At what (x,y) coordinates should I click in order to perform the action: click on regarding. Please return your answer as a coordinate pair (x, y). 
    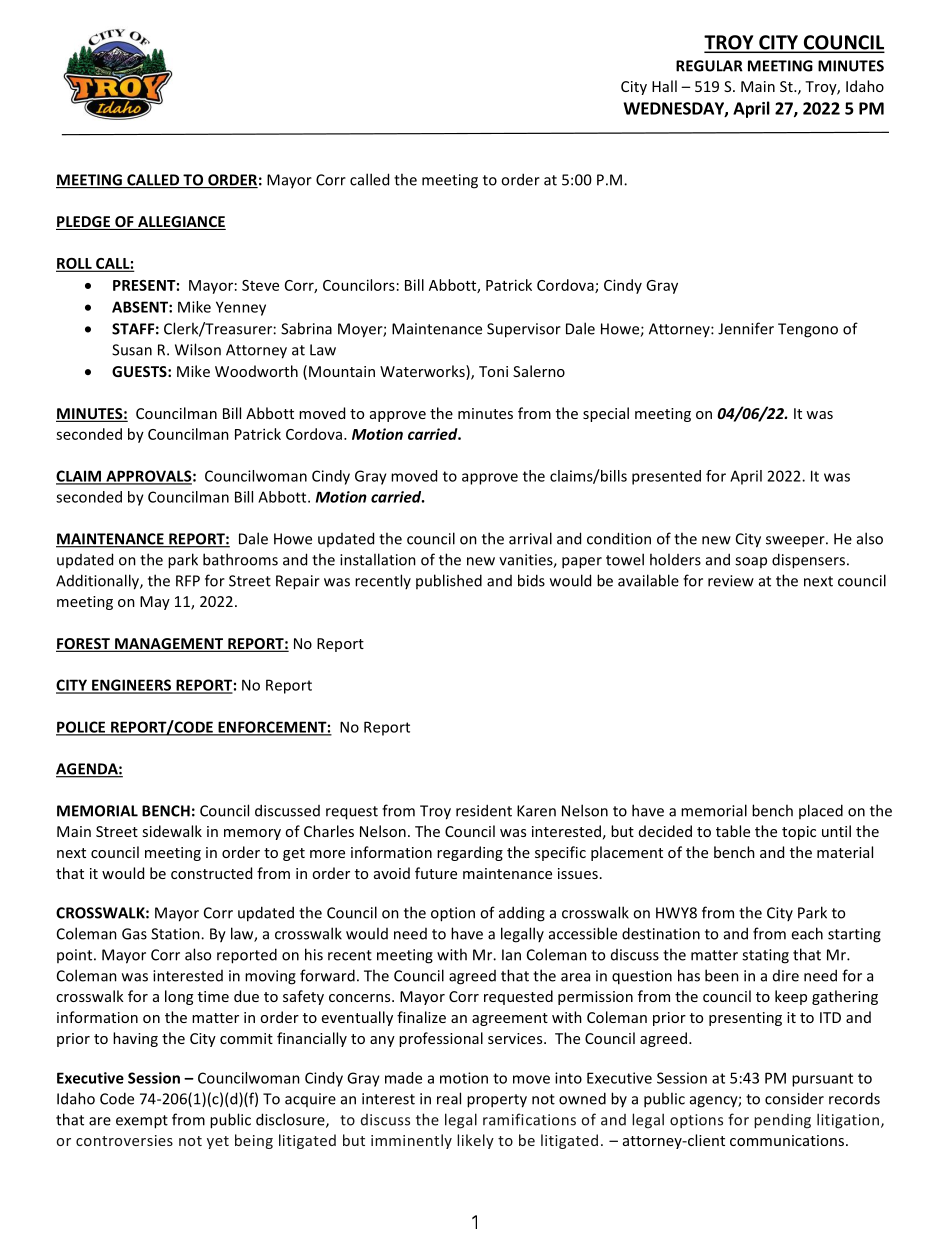
    Looking at the image, I should click on (470, 853).
